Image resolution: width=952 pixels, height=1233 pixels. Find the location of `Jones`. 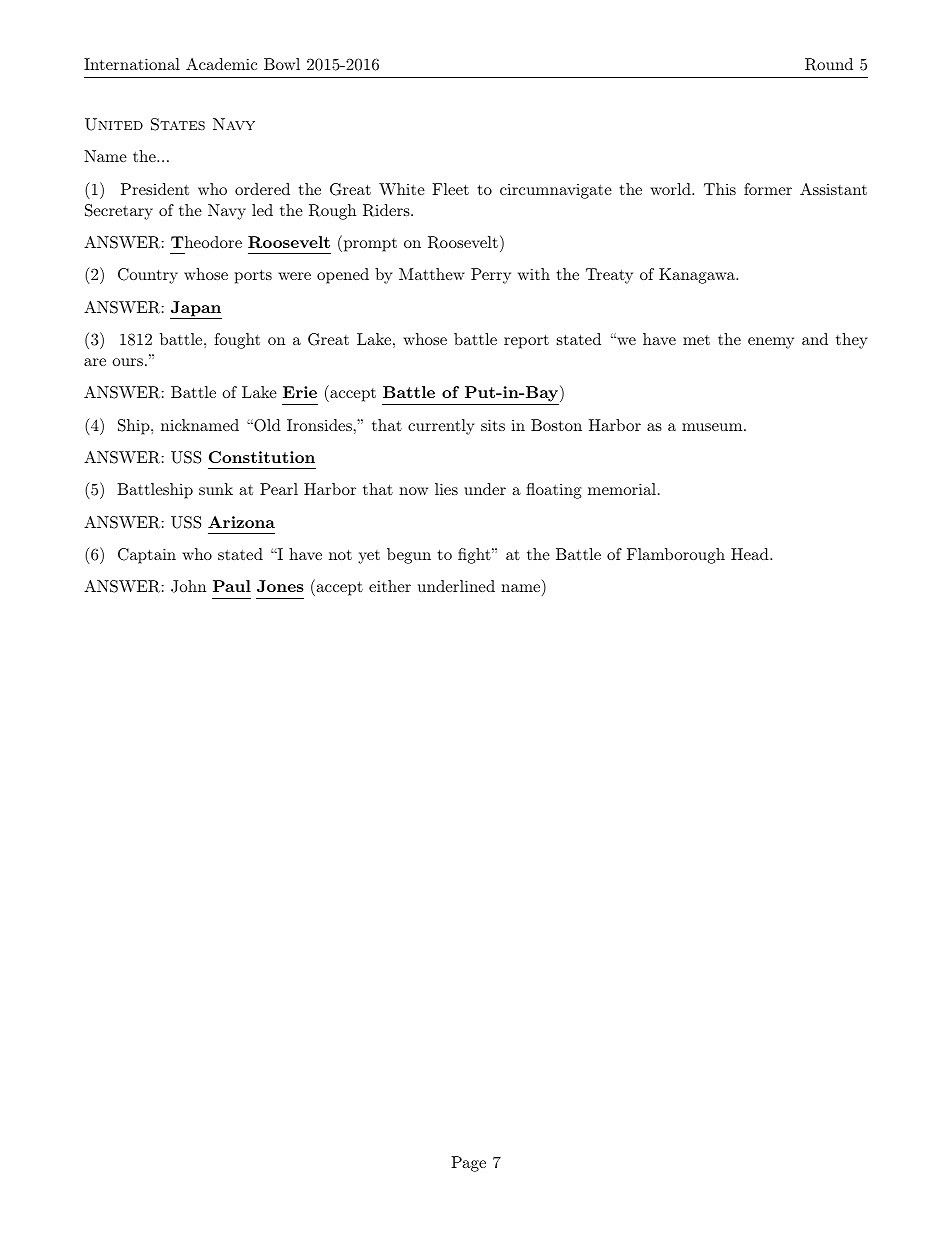

Jones is located at coordinates (280, 586).
